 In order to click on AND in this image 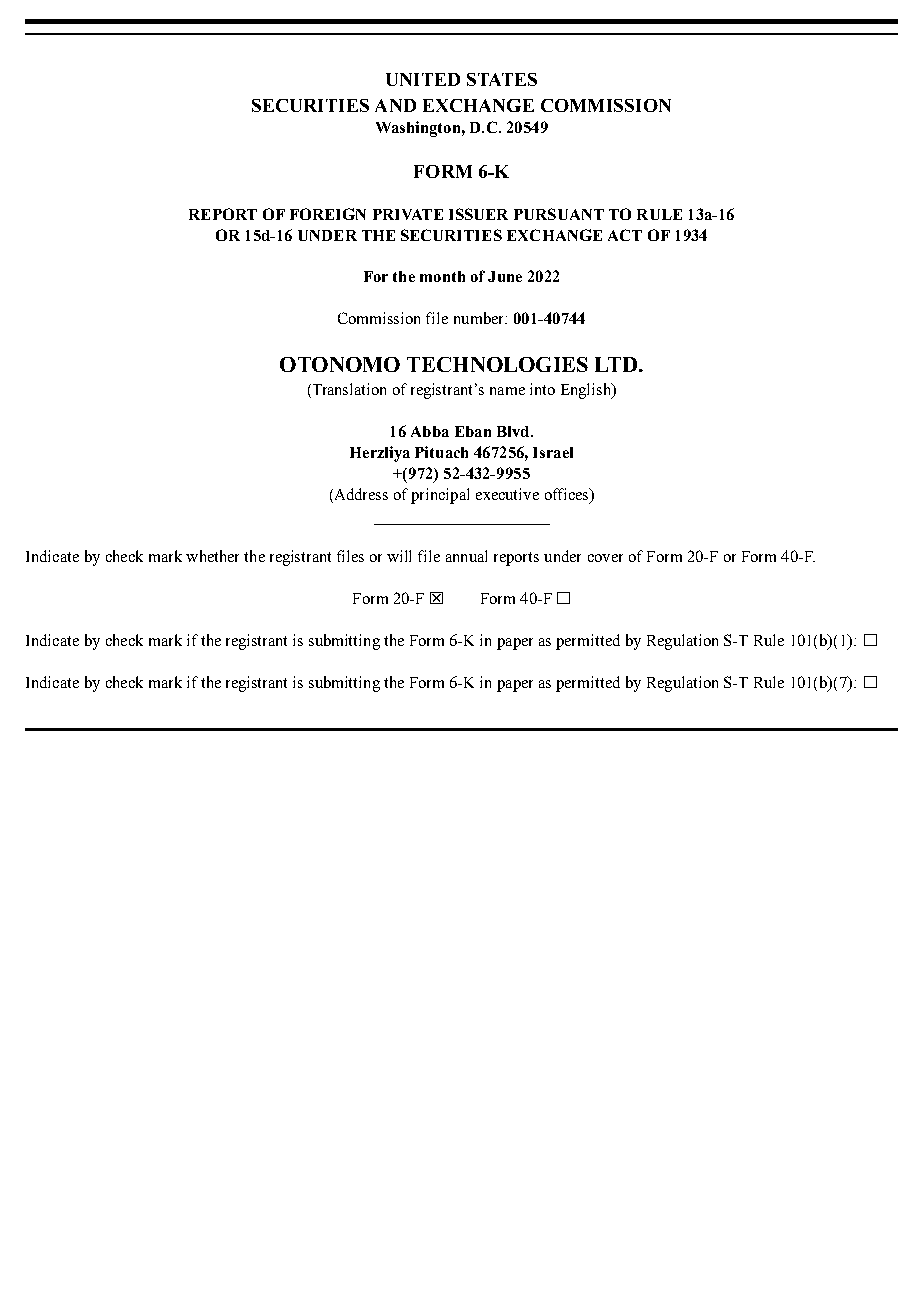, I will do `click(395, 105)`.
